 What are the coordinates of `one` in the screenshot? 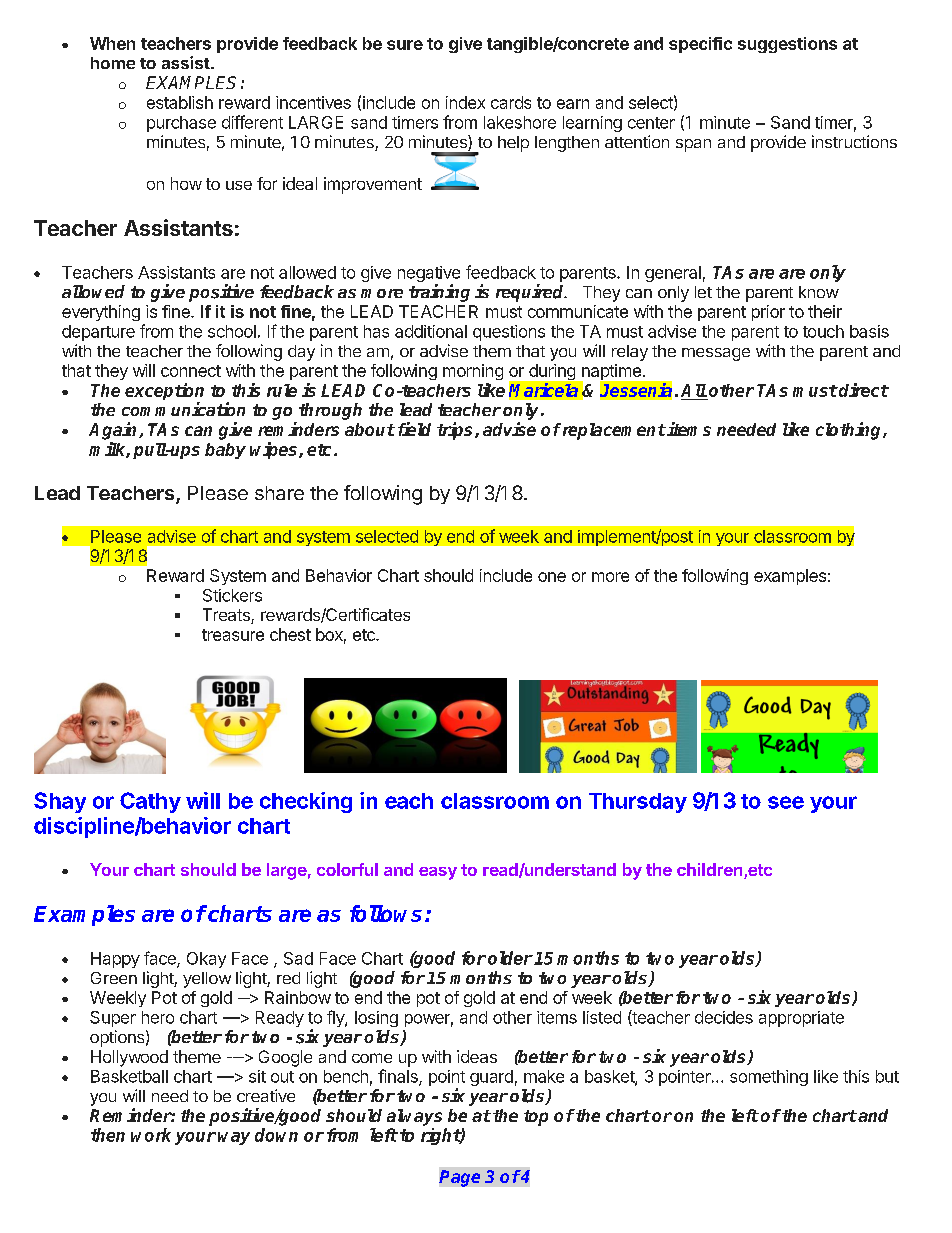 It's located at (552, 577).
